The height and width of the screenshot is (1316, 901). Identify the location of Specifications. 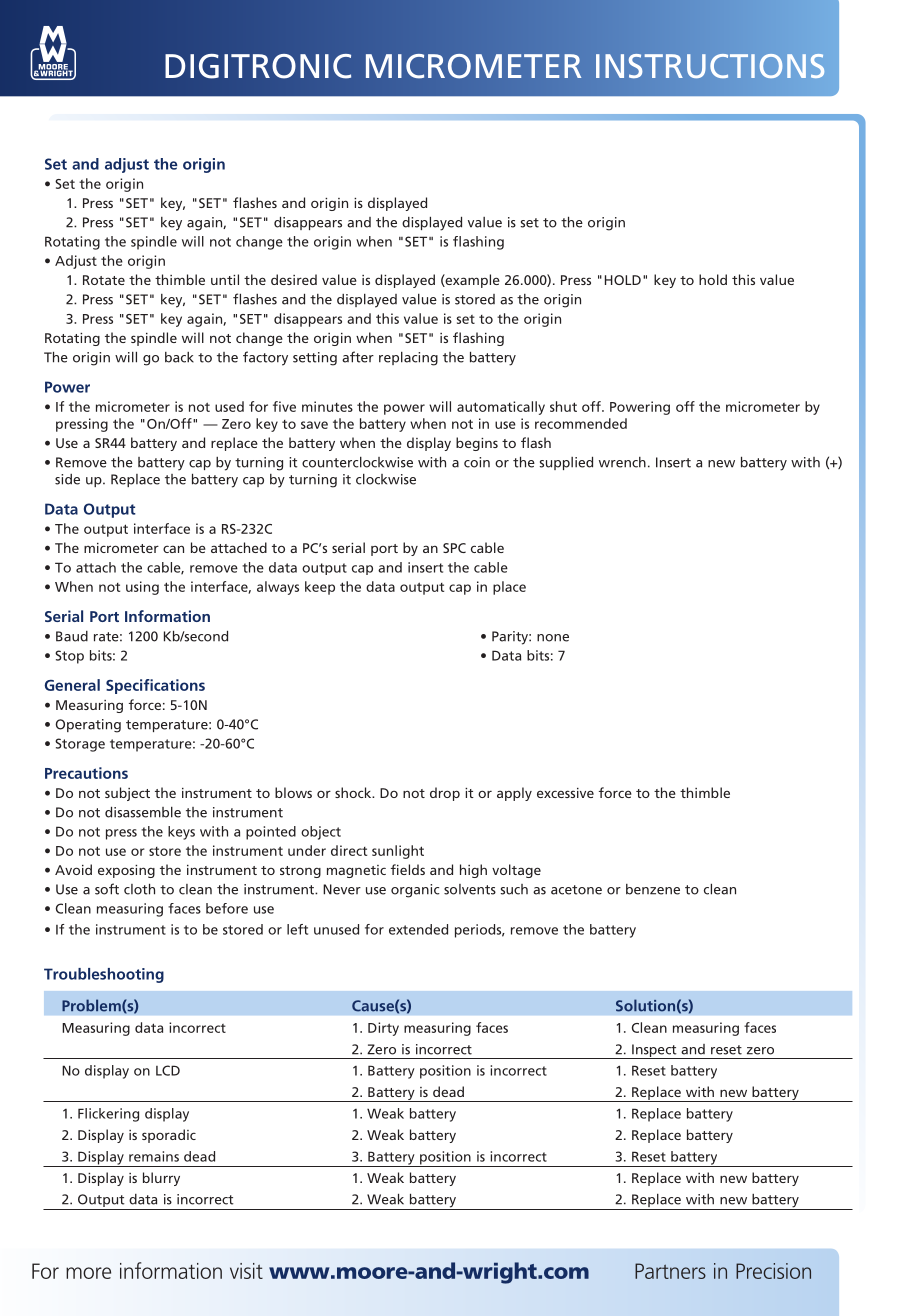
(155, 686).
